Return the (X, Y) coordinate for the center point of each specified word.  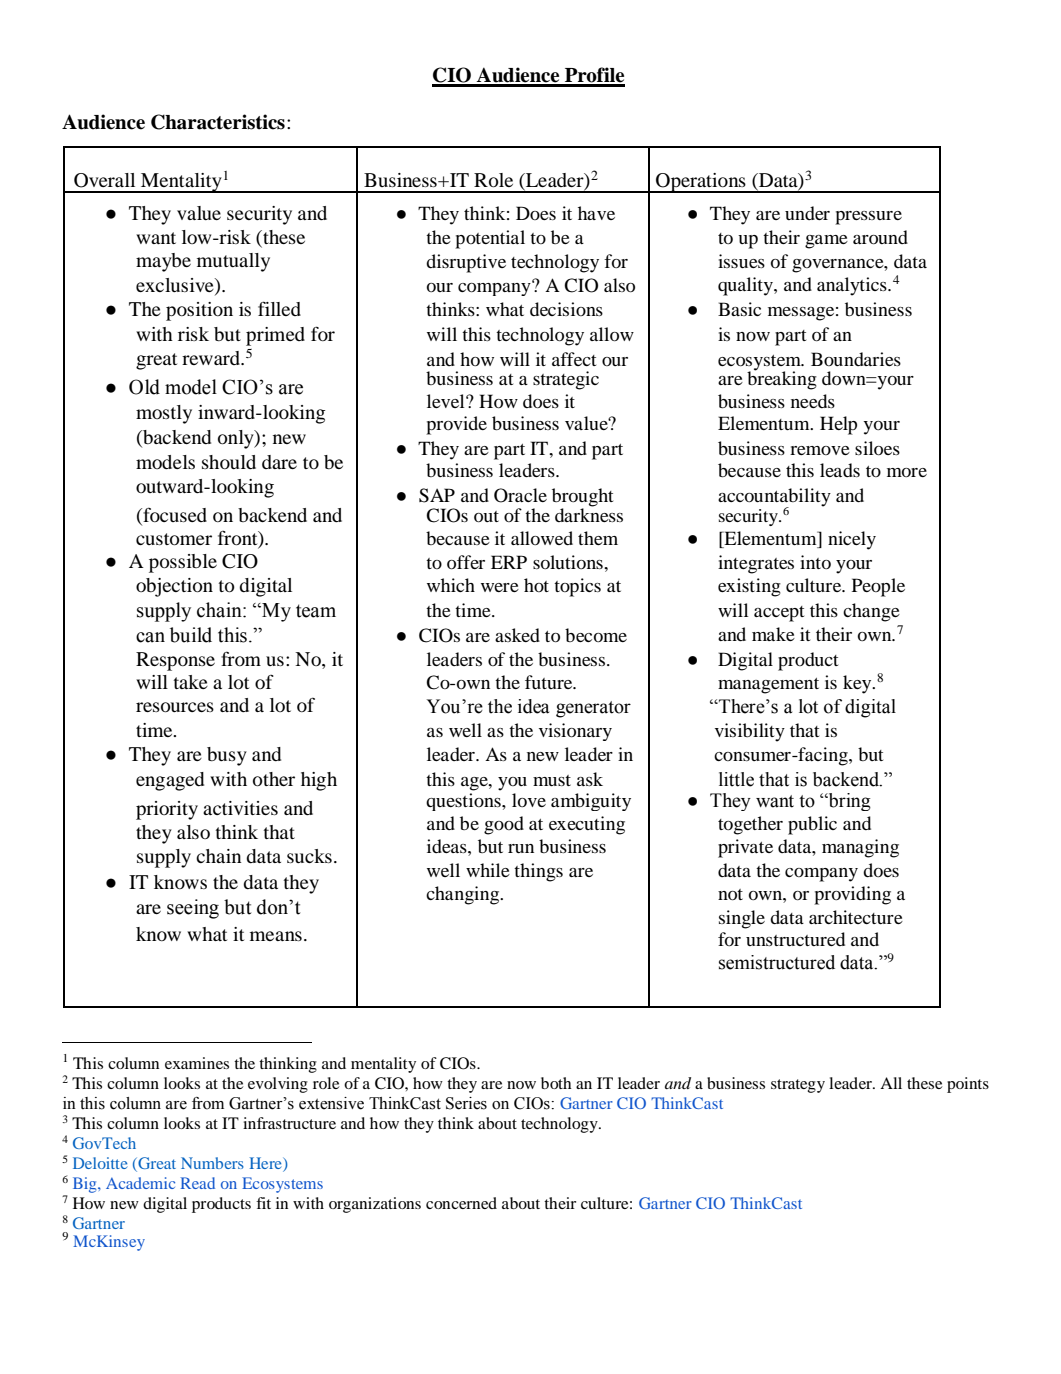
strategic (566, 380)
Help (838, 425)
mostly (164, 414)
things (538, 872)
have (596, 213)
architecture (856, 917)
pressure (868, 218)
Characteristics (218, 122)
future (550, 682)
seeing (193, 909)
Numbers (212, 1163)
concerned (461, 1203)
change (871, 612)
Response (175, 661)
